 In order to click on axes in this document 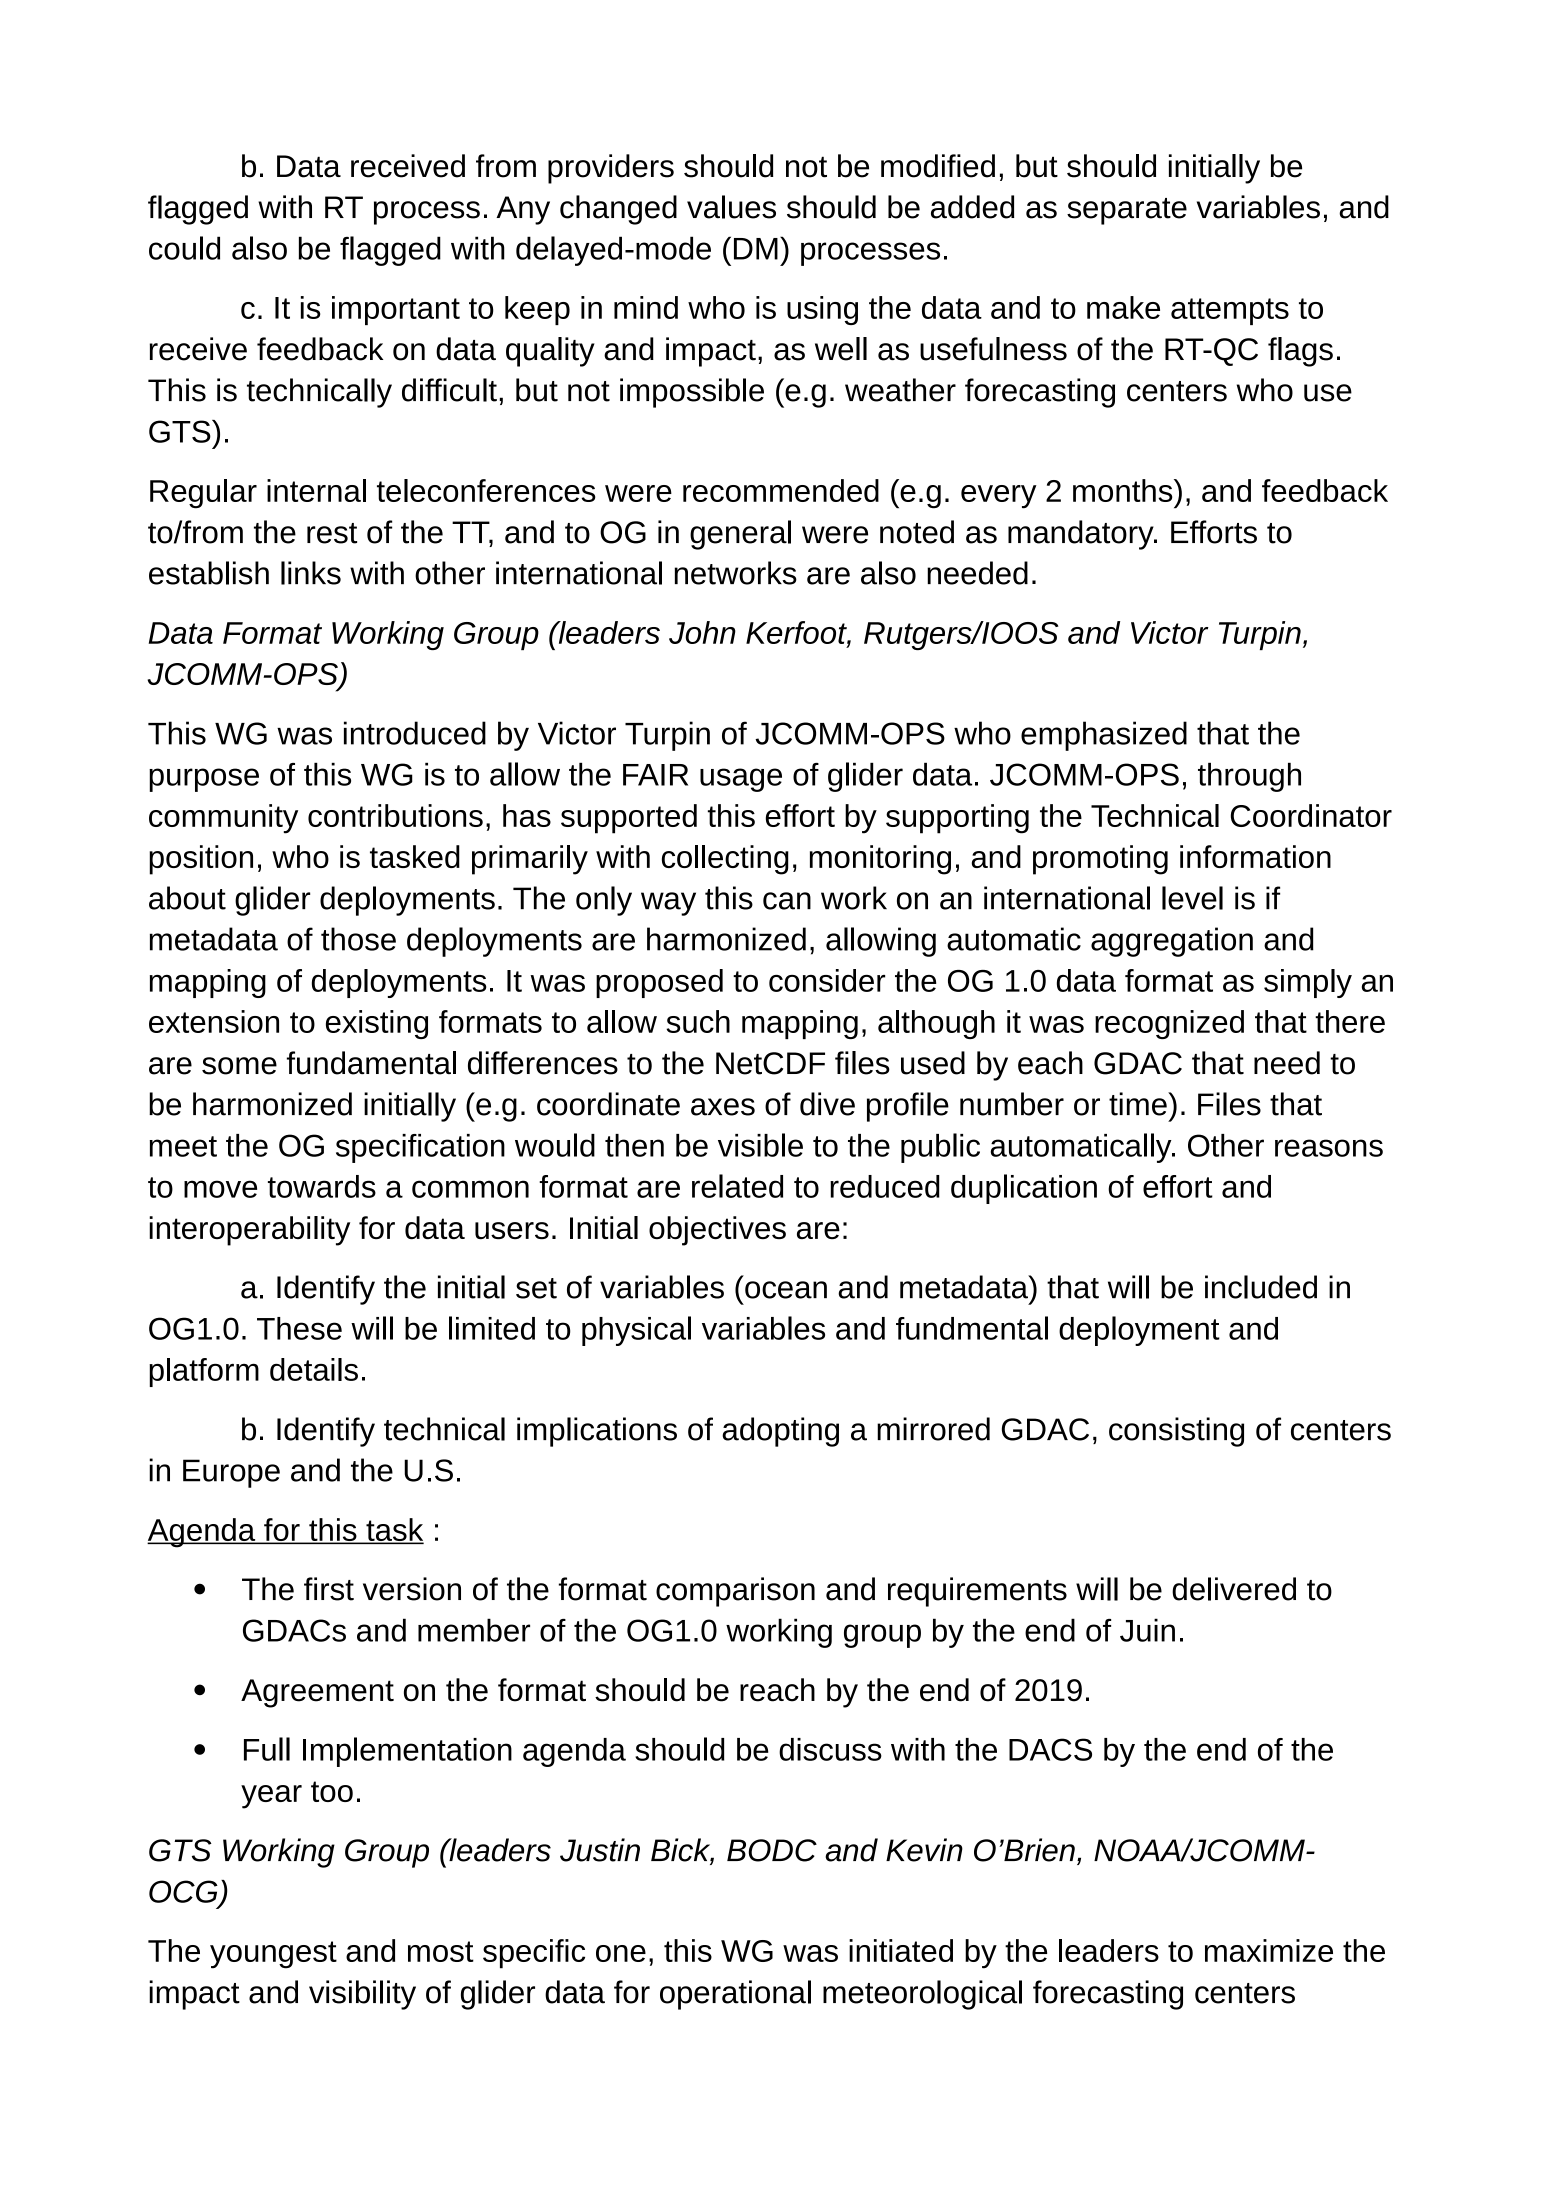, I will do `click(723, 1107)`.
